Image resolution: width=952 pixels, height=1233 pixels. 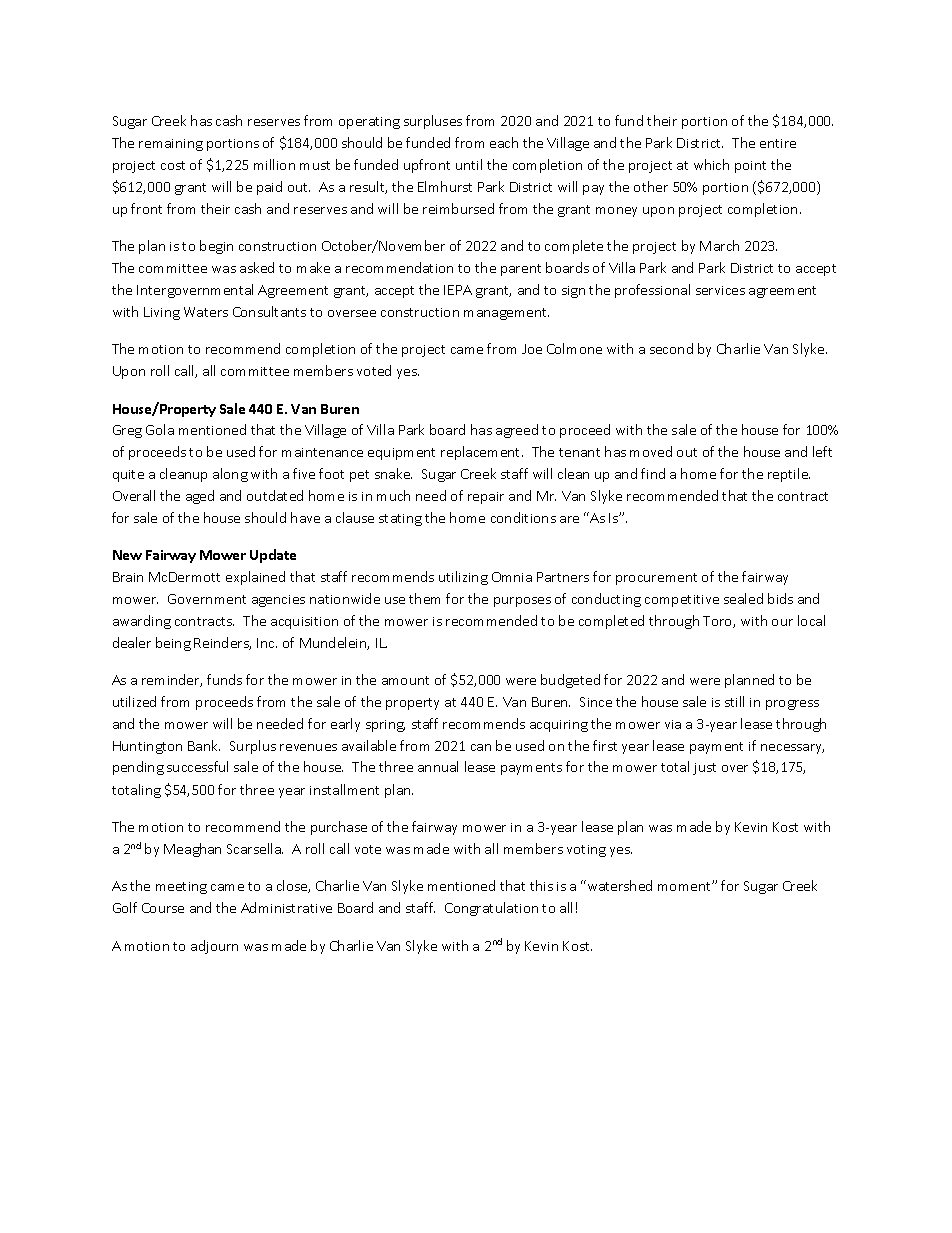 I want to click on management, so click(x=506, y=314).
